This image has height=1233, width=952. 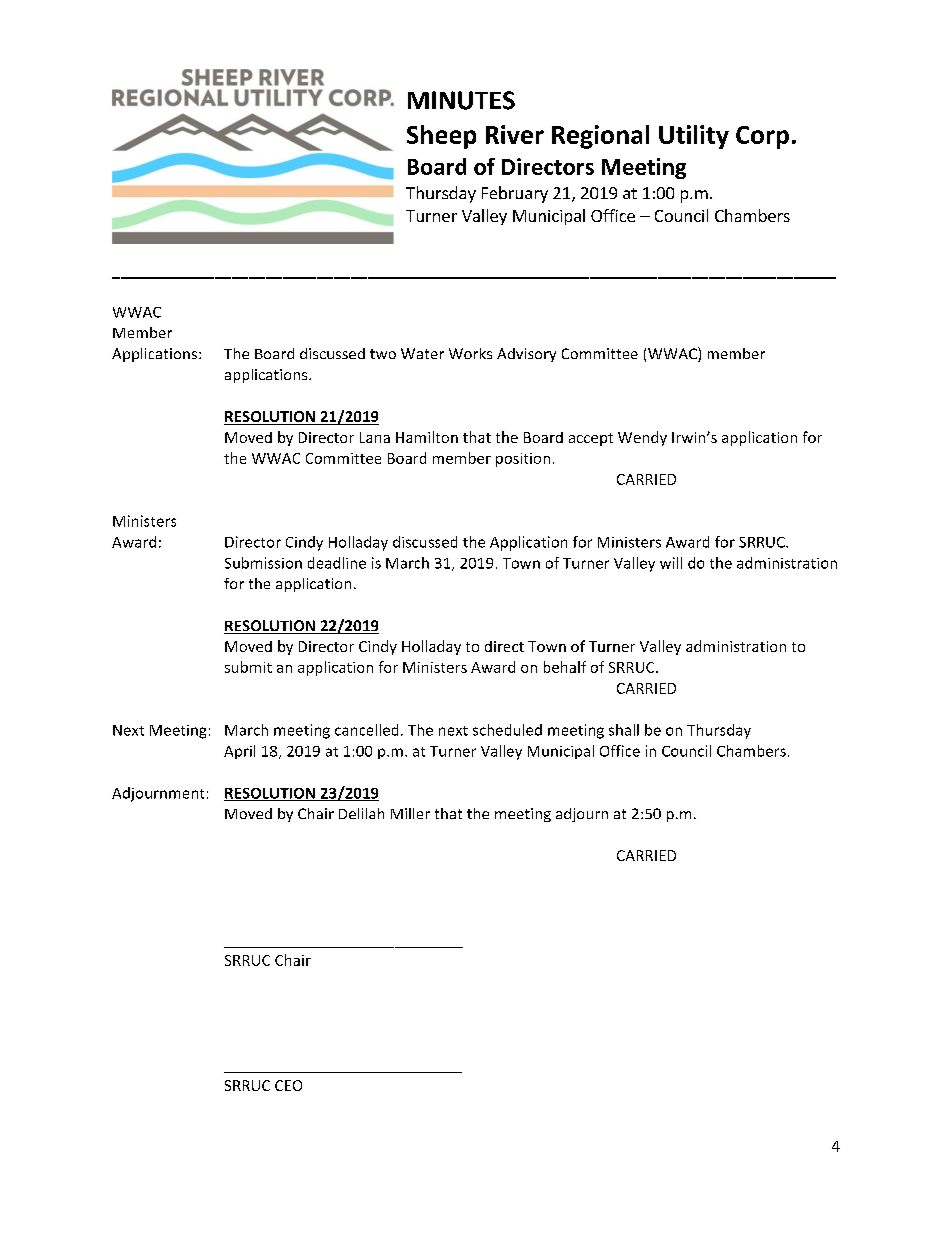 What do you see at coordinates (410, 813) in the image?
I see `Miller` at bounding box center [410, 813].
